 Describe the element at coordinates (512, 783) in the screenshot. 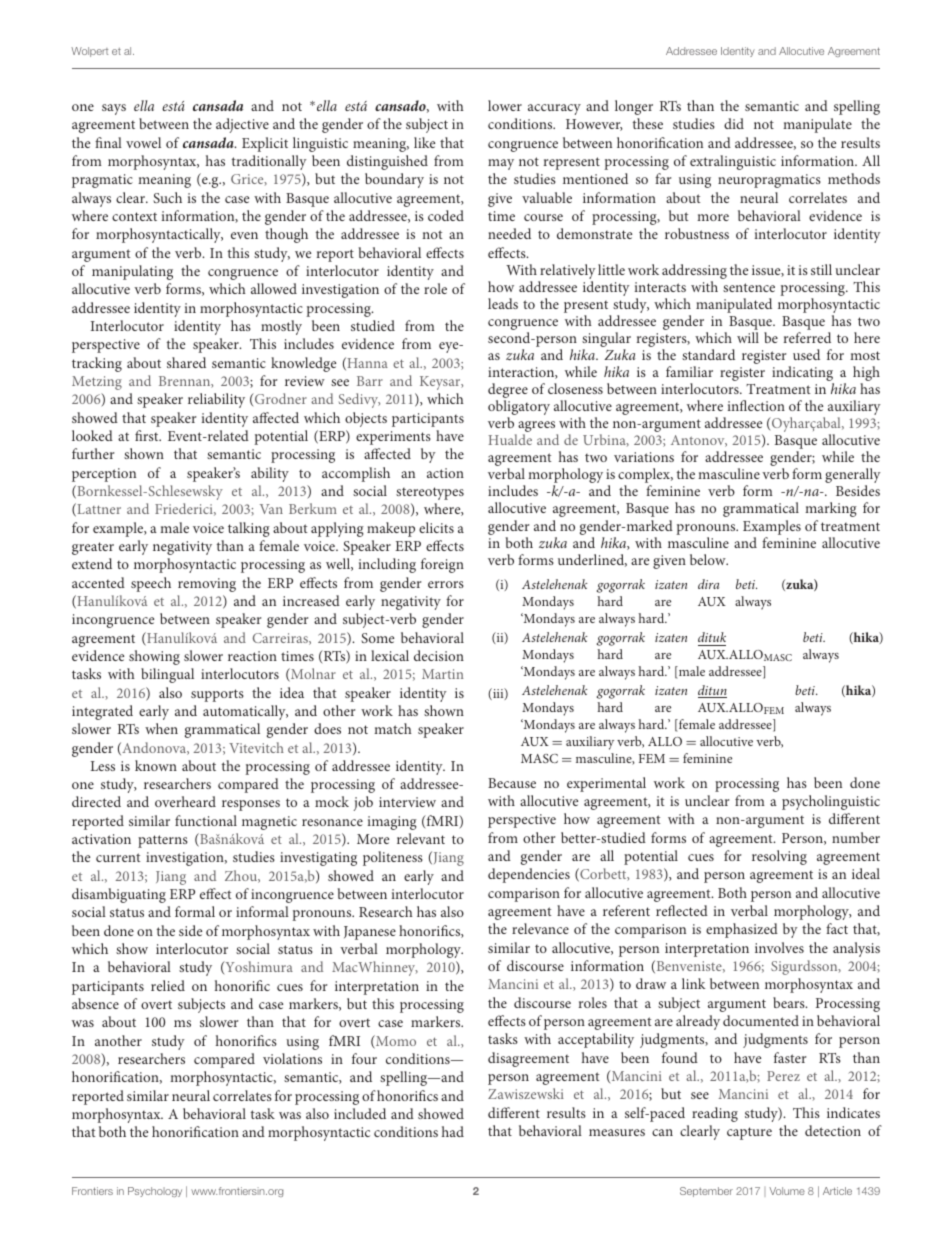

I see `Because` at that location.
